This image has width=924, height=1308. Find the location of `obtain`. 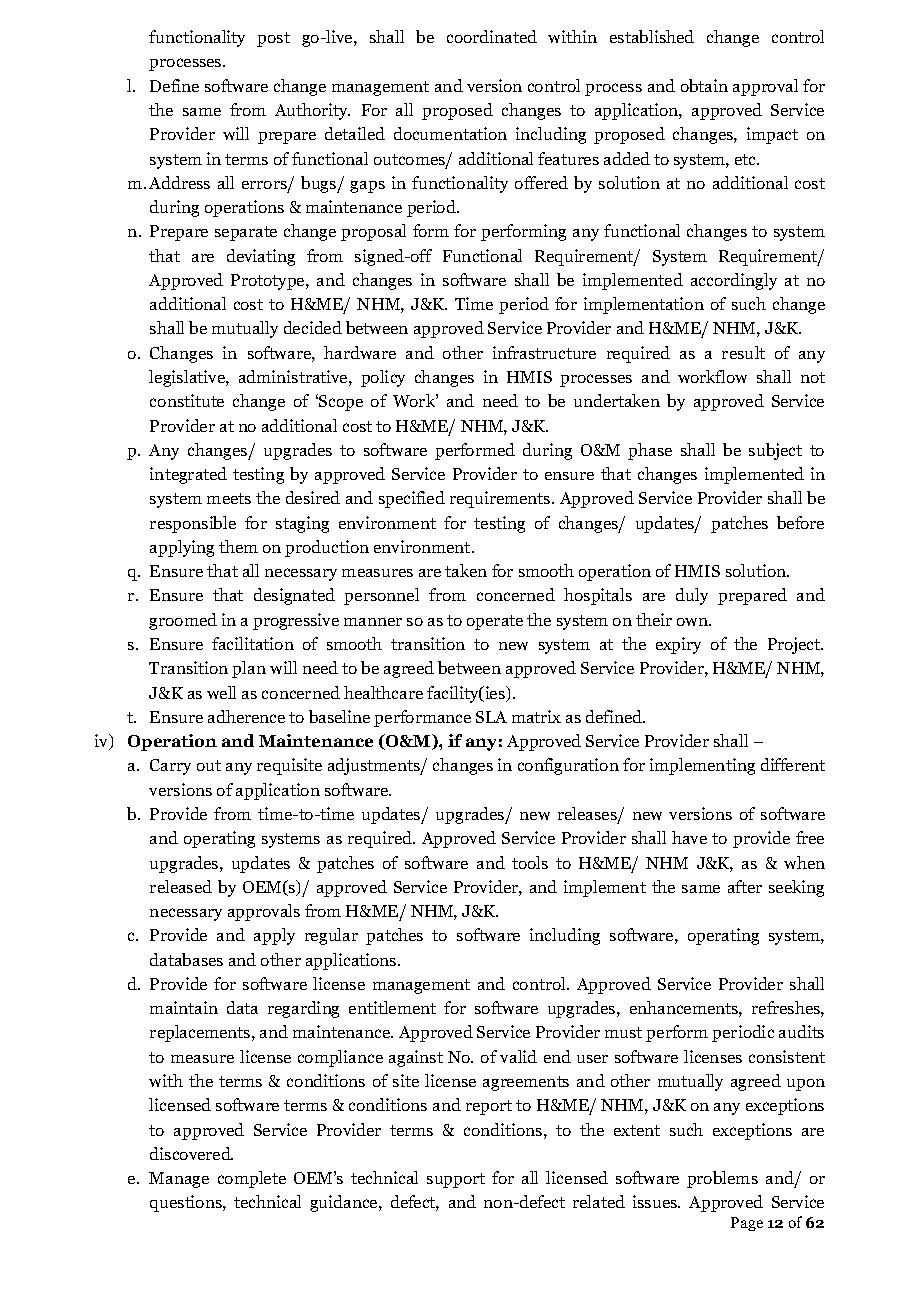

obtain is located at coordinates (704, 85).
